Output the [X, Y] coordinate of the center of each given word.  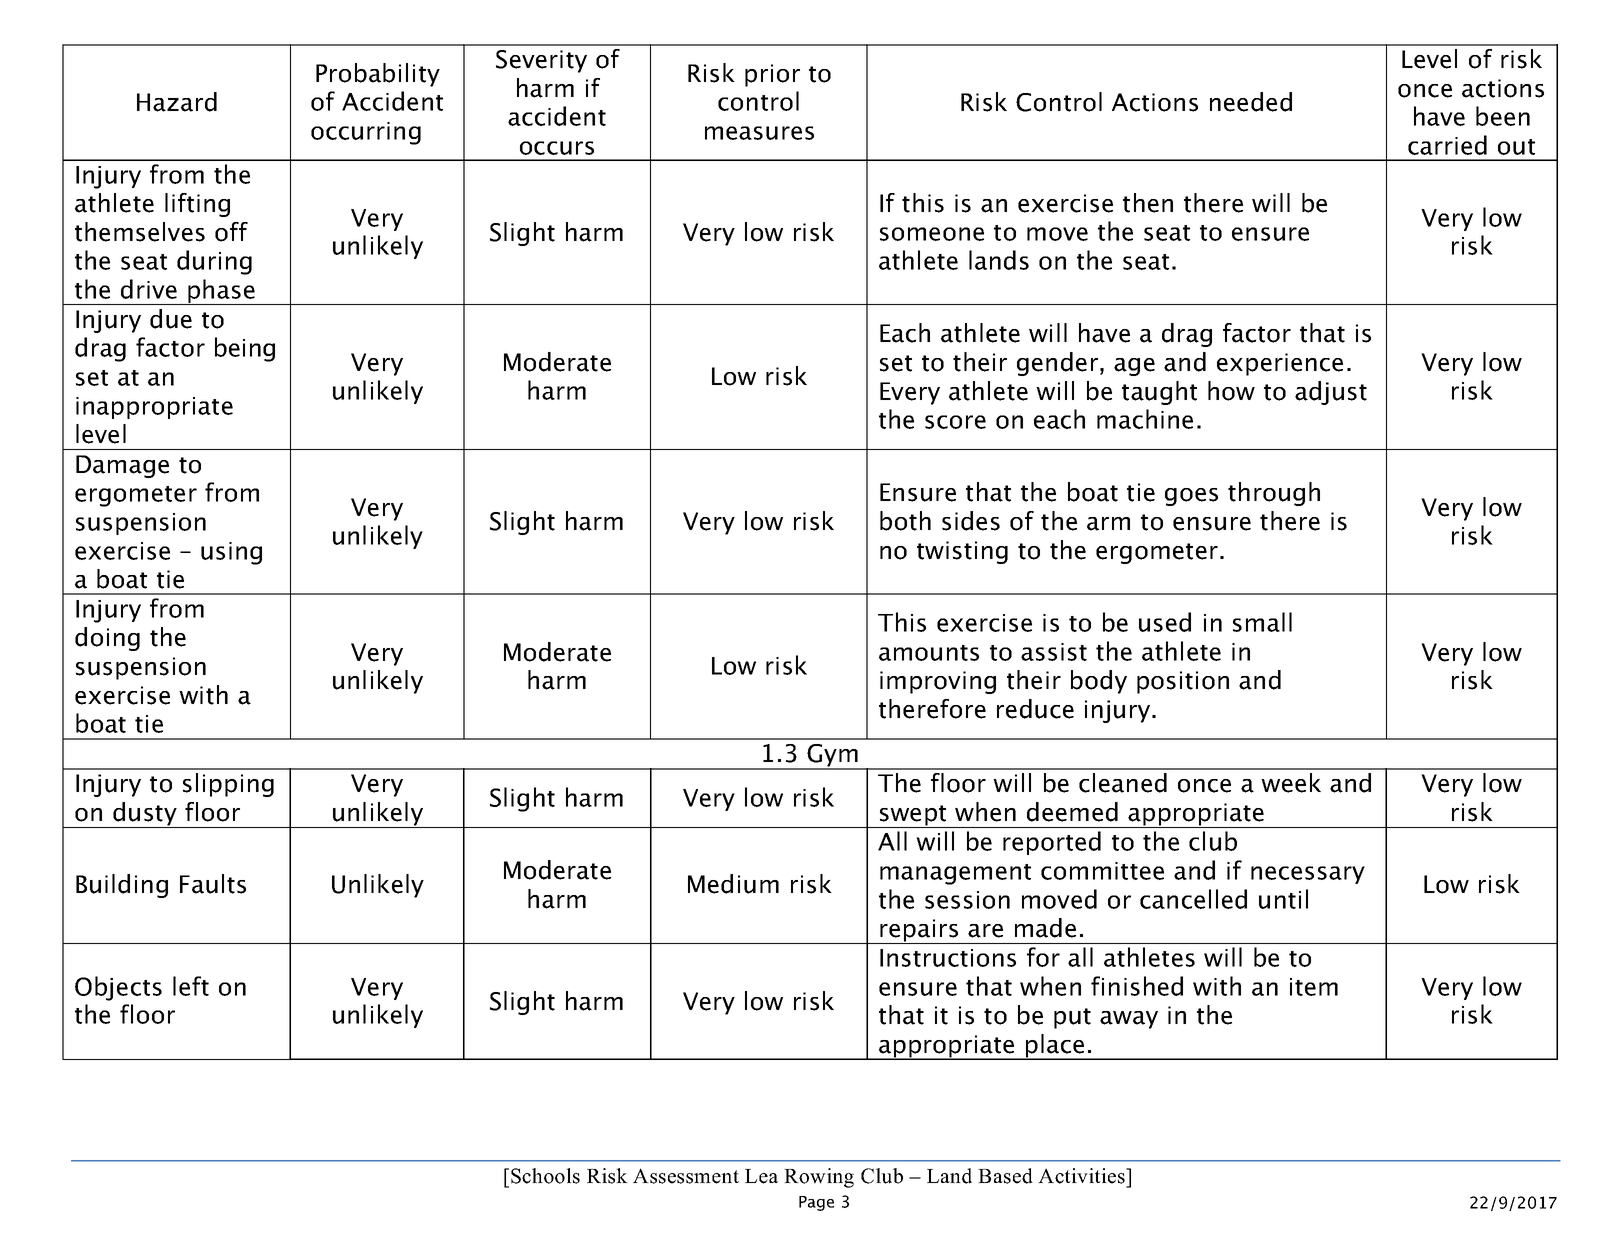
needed [1251, 102]
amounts [929, 653]
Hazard [177, 102]
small [1262, 622]
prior [772, 75]
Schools [545, 1176]
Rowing [819, 1178]
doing [107, 639]
